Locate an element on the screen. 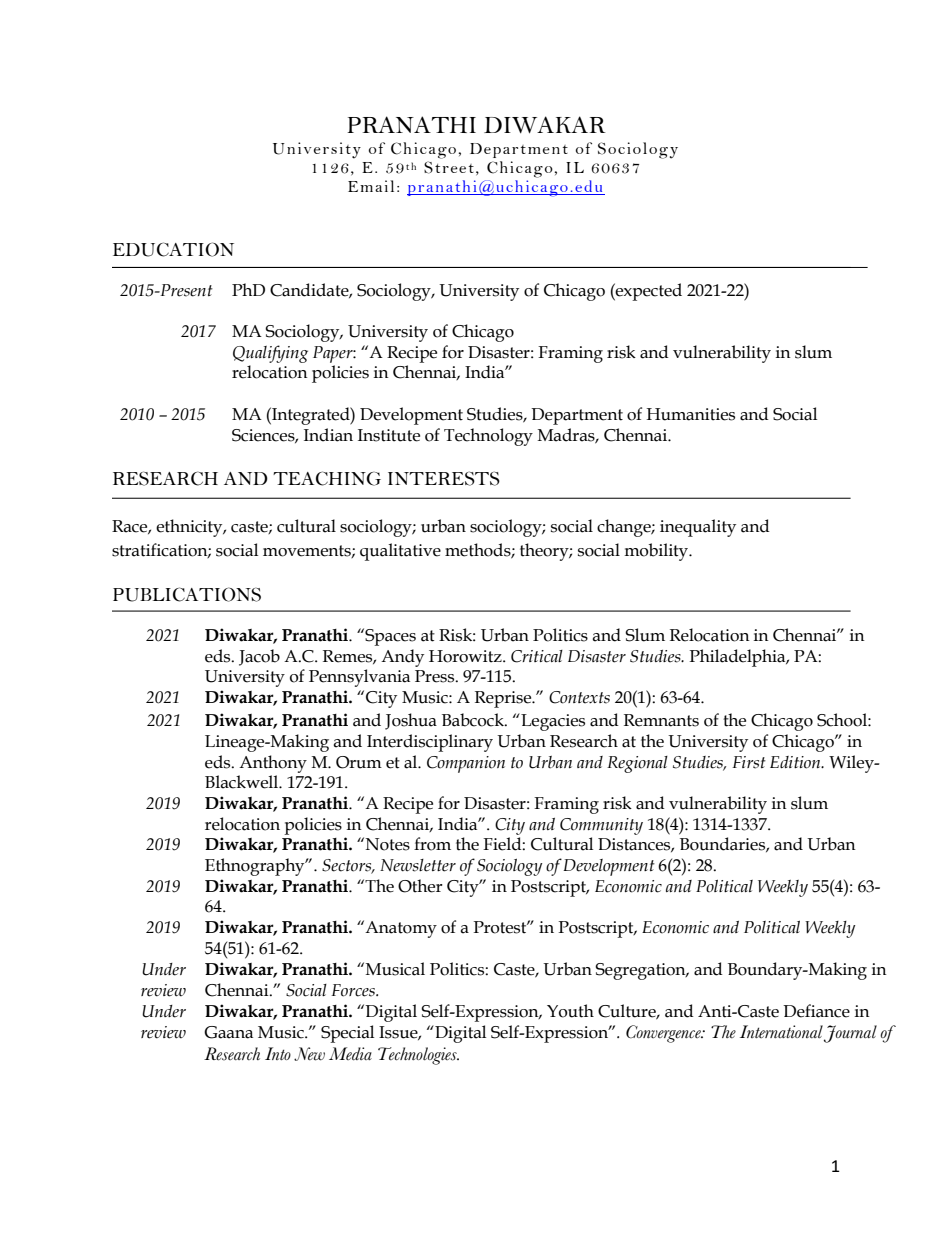  Street is located at coordinates (449, 167).
